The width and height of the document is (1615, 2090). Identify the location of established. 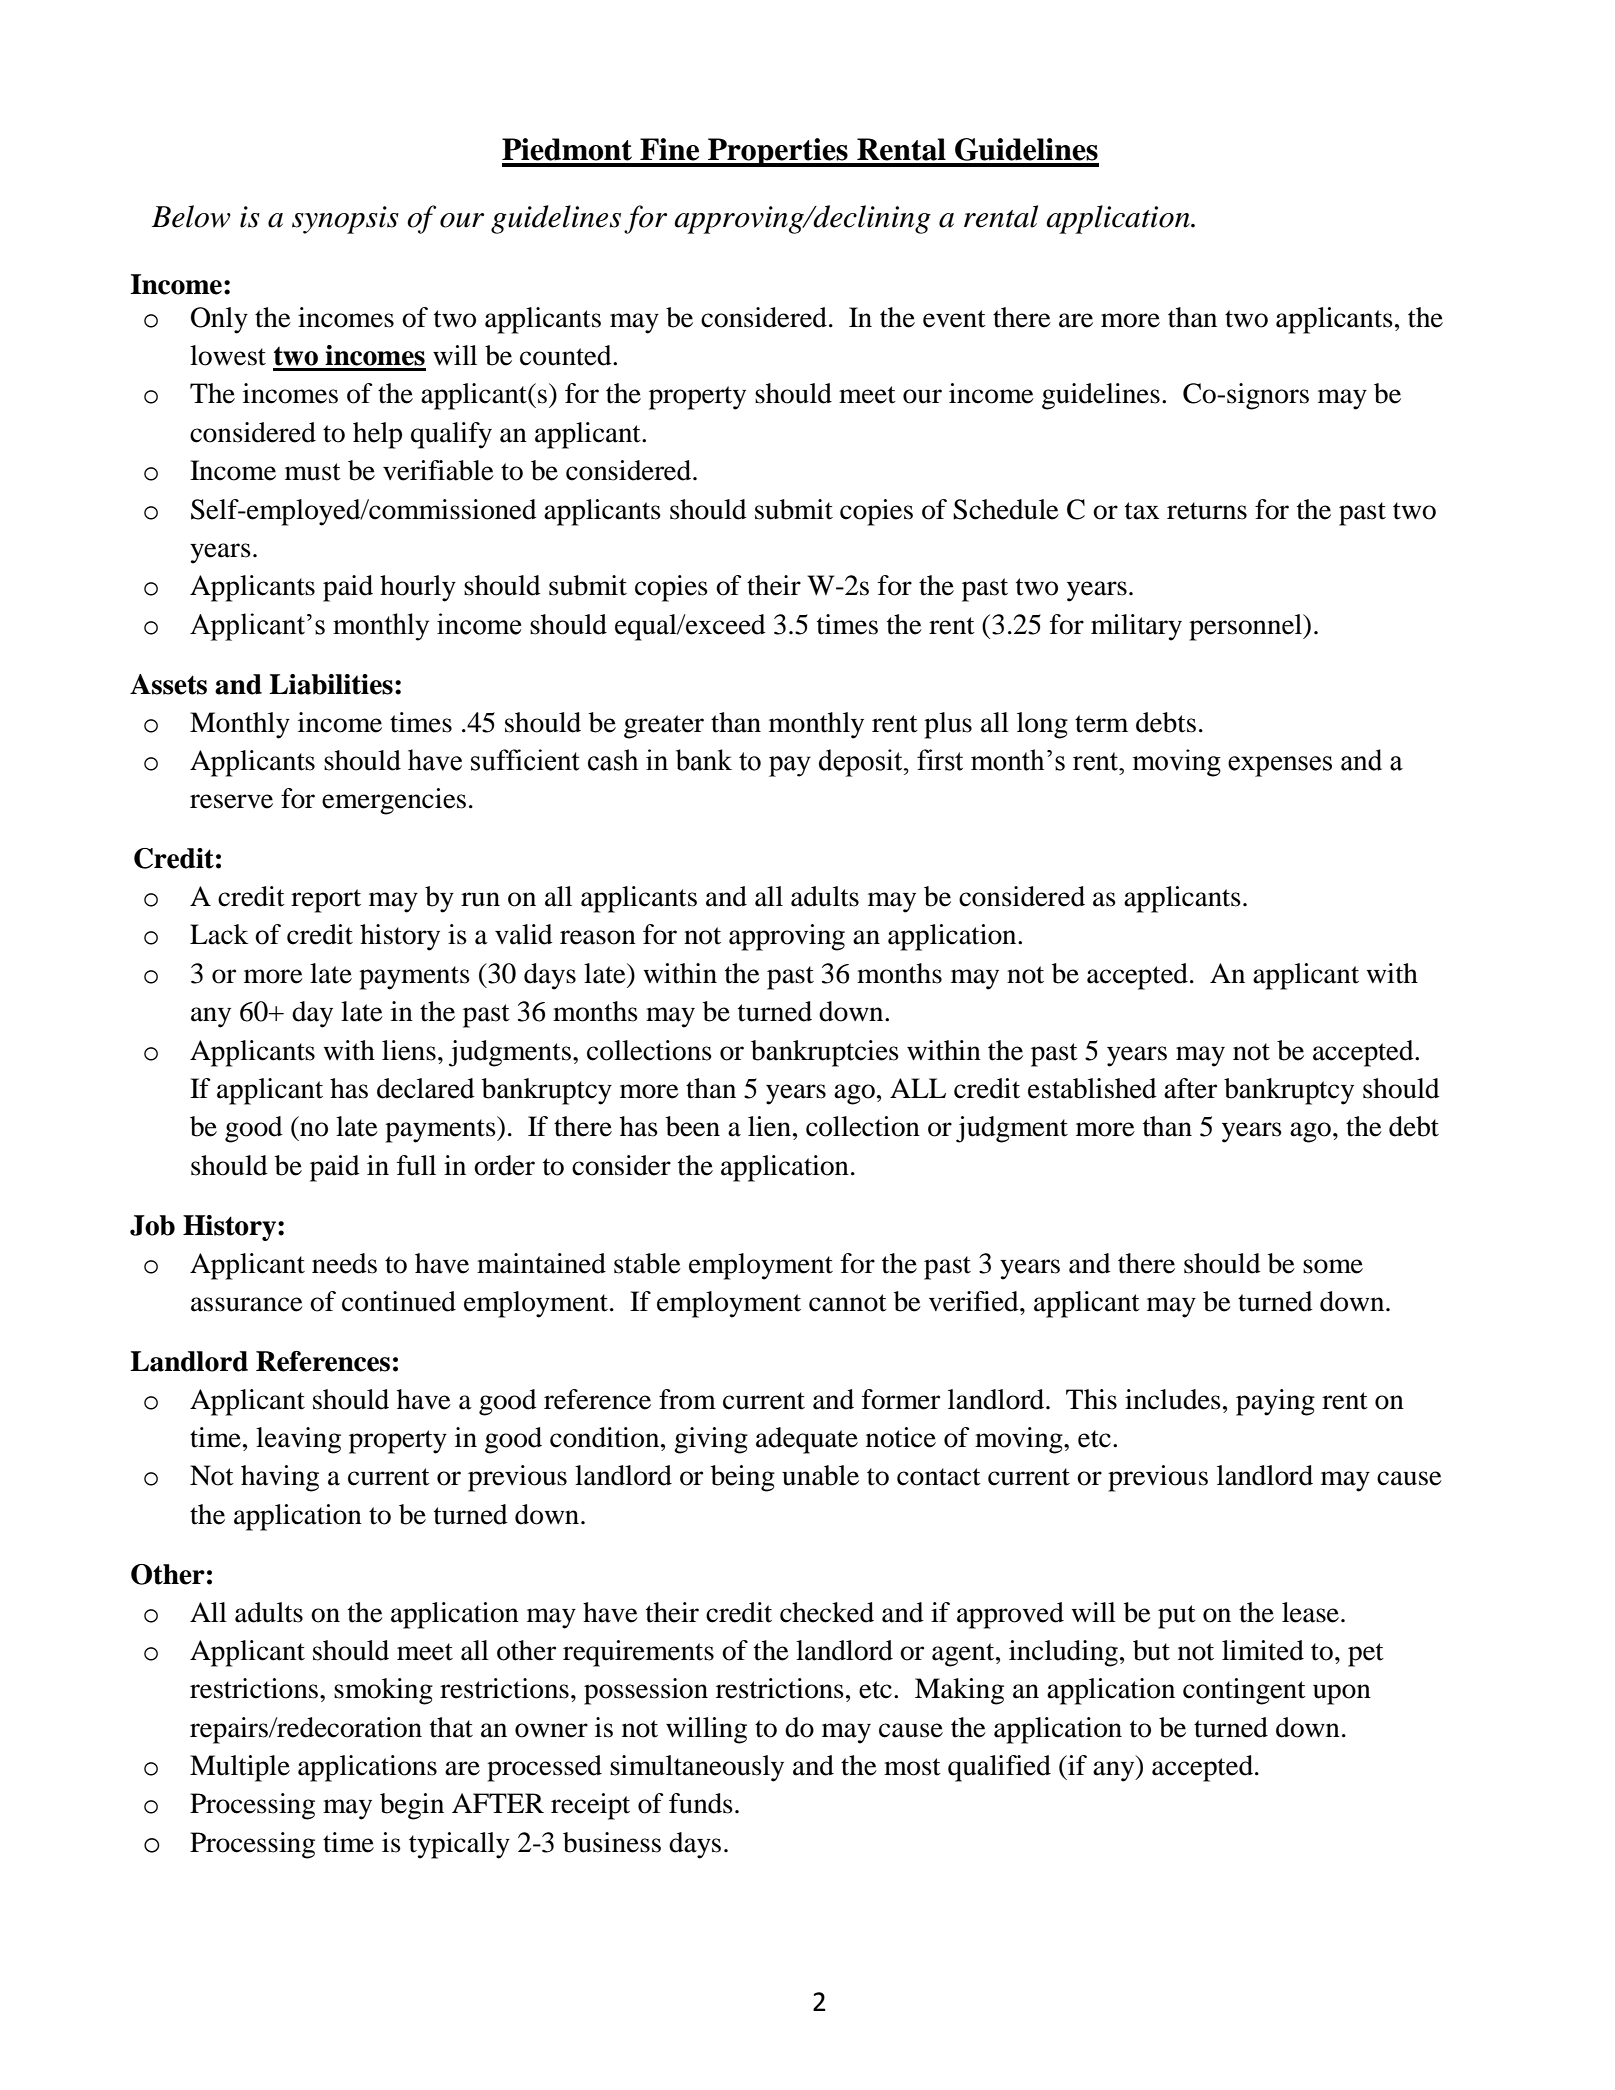
(1092, 1088).
